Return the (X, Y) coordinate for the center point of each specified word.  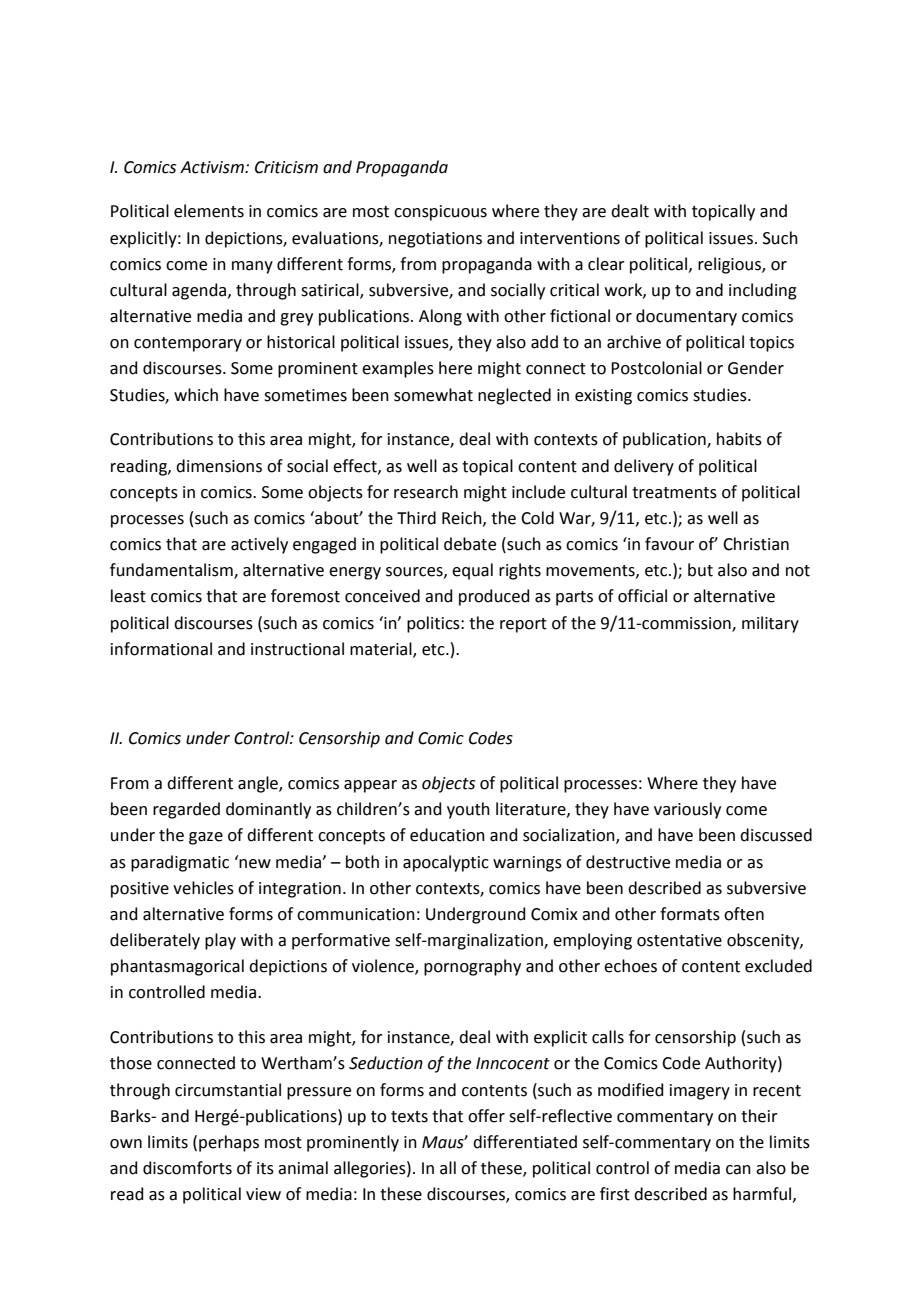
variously (687, 810)
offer (486, 1116)
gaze (206, 838)
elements (209, 211)
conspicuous (440, 213)
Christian (756, 544)
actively (259, 545)
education (447, 835)
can (738, 1170)
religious (730, 265)
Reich (463, 518)
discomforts (187, 1168)
